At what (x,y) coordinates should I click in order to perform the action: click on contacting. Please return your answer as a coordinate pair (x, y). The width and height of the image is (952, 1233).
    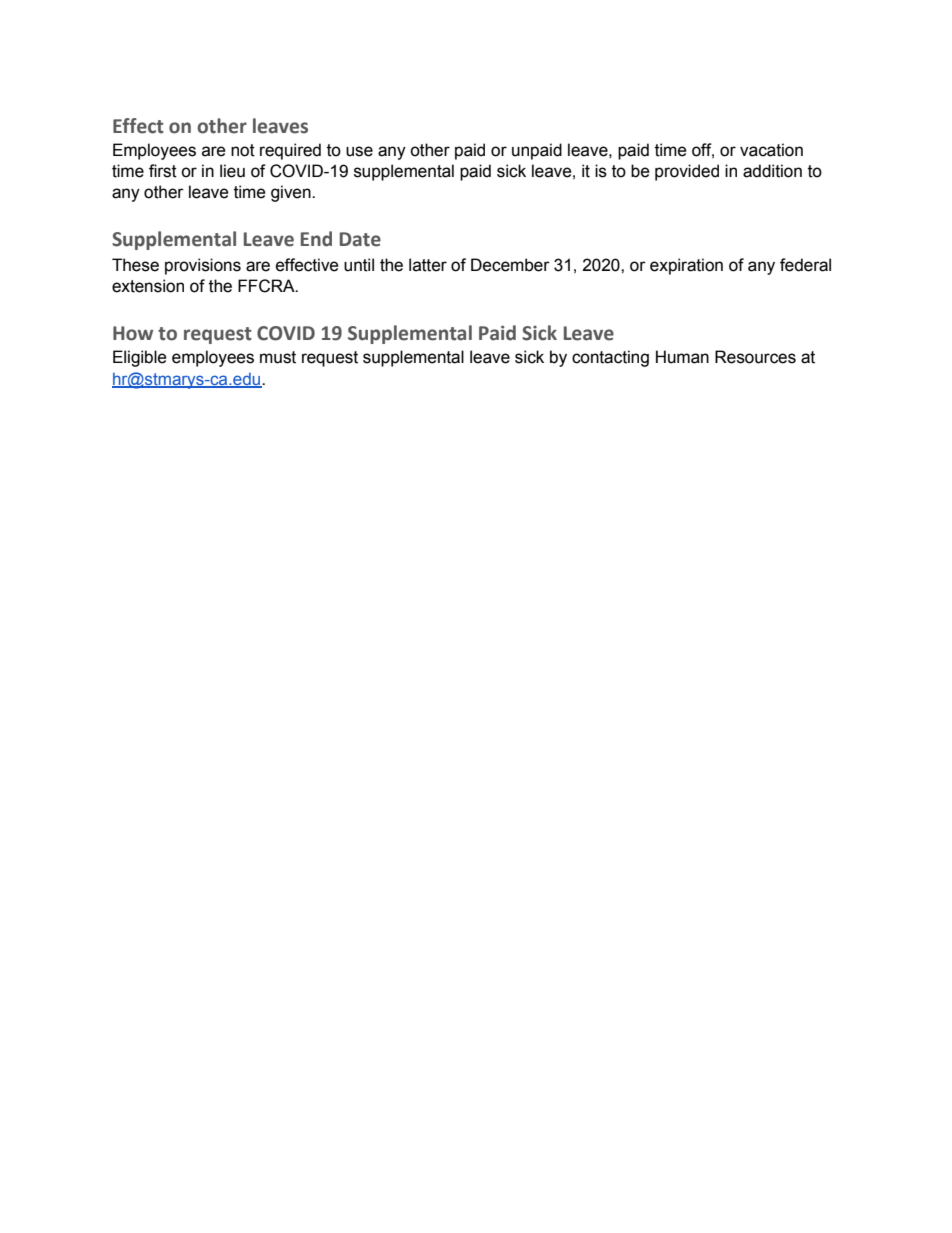
    Looking at the image, I should click on (610, 358).
